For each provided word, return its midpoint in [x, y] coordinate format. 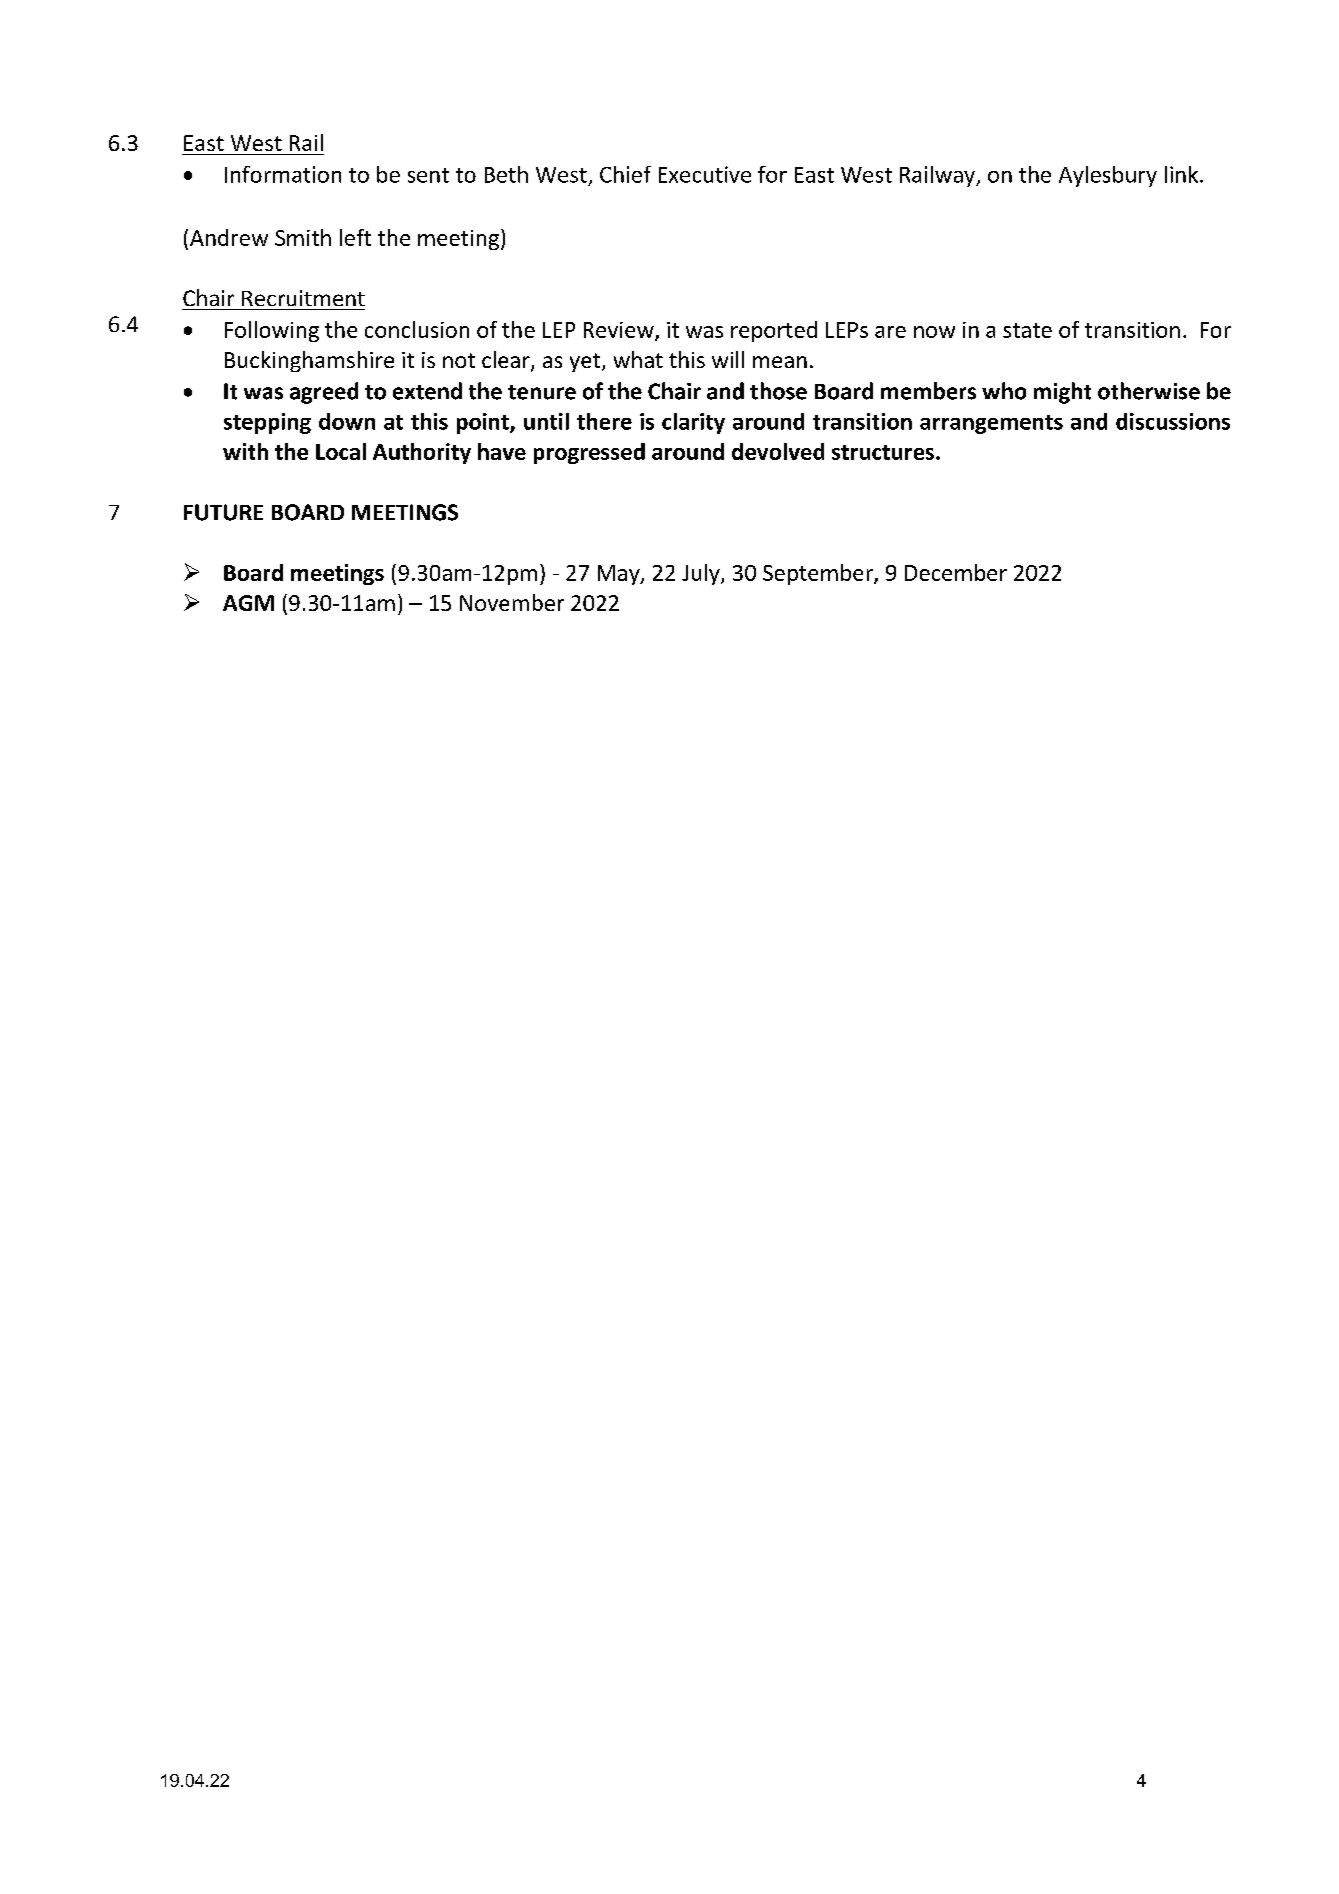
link [1183, 174]
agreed [324, 393]
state [1027, 330]
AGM [248, 603]
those [778, 391]
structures [883, 452]
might [1062, 393]
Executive [705, 174]
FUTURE [223, 512]
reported [774, 331]
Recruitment [303, 298]
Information [283, 174]
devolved [778, 451]
